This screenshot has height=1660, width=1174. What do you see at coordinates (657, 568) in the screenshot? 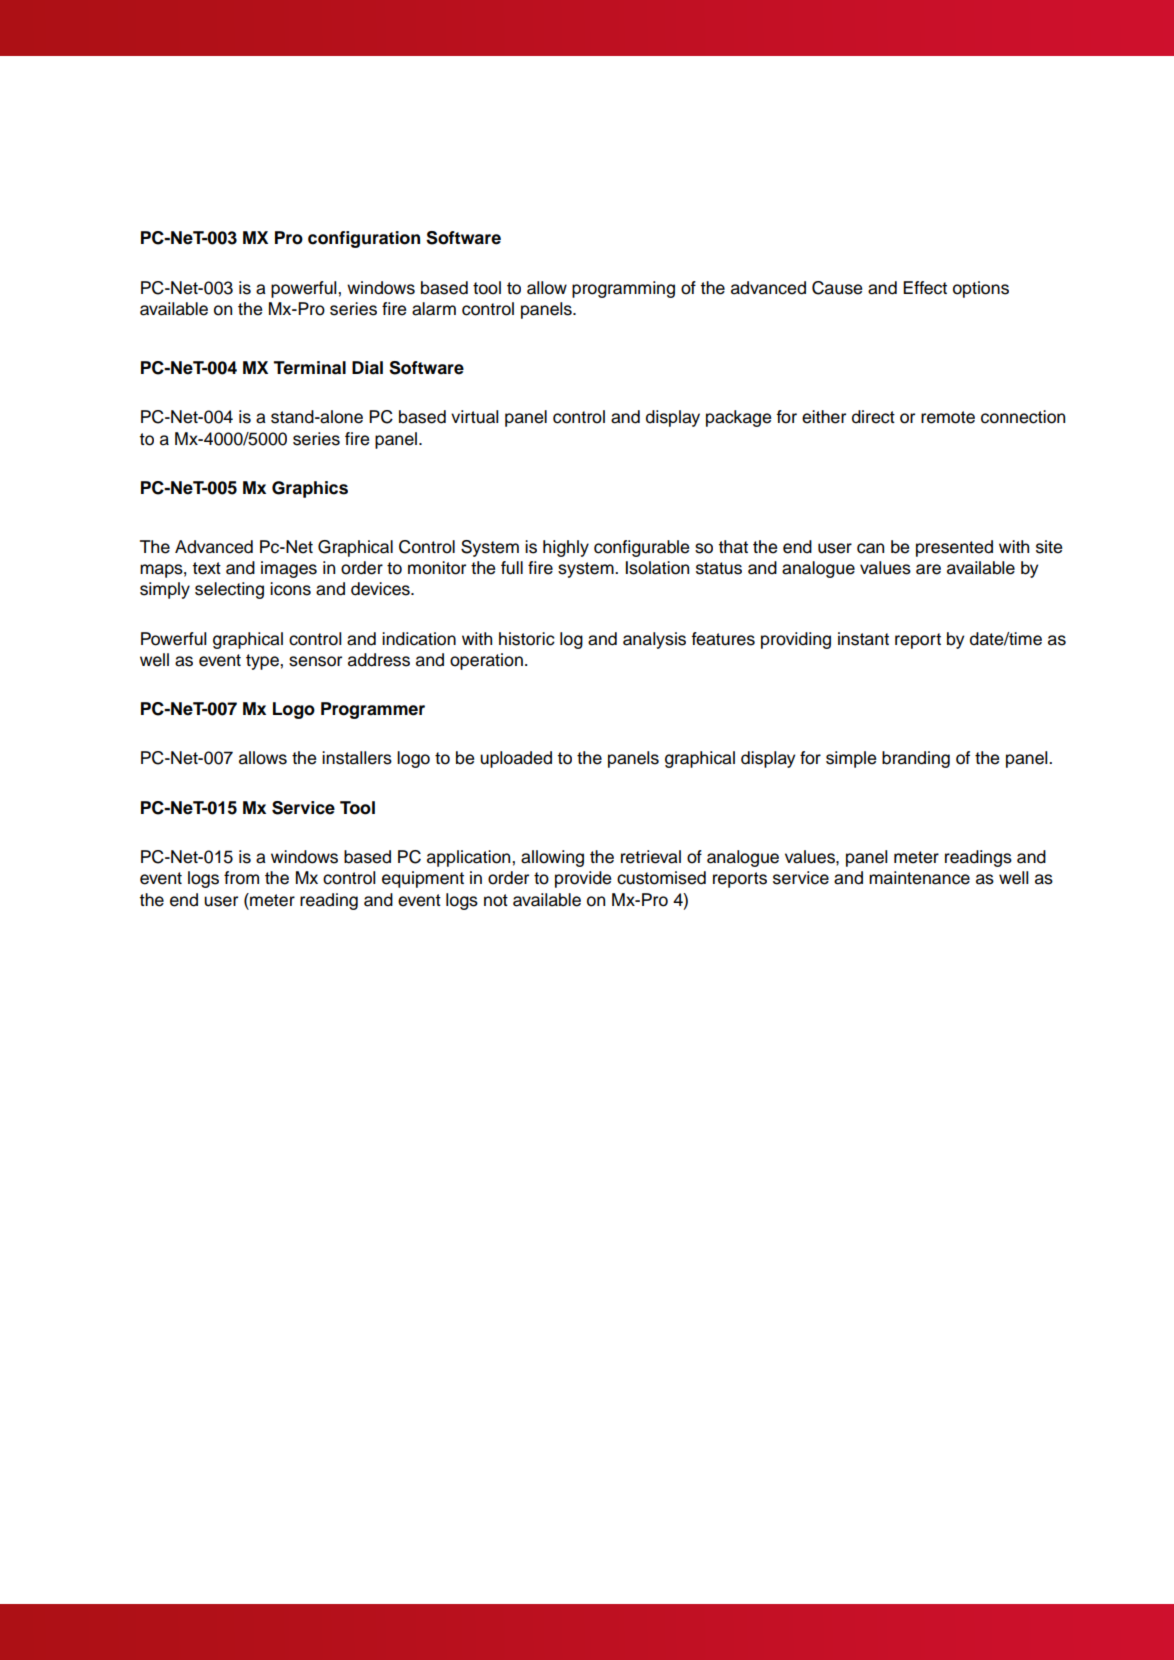
I see `Isolation` at bounding box center [657, 568].
